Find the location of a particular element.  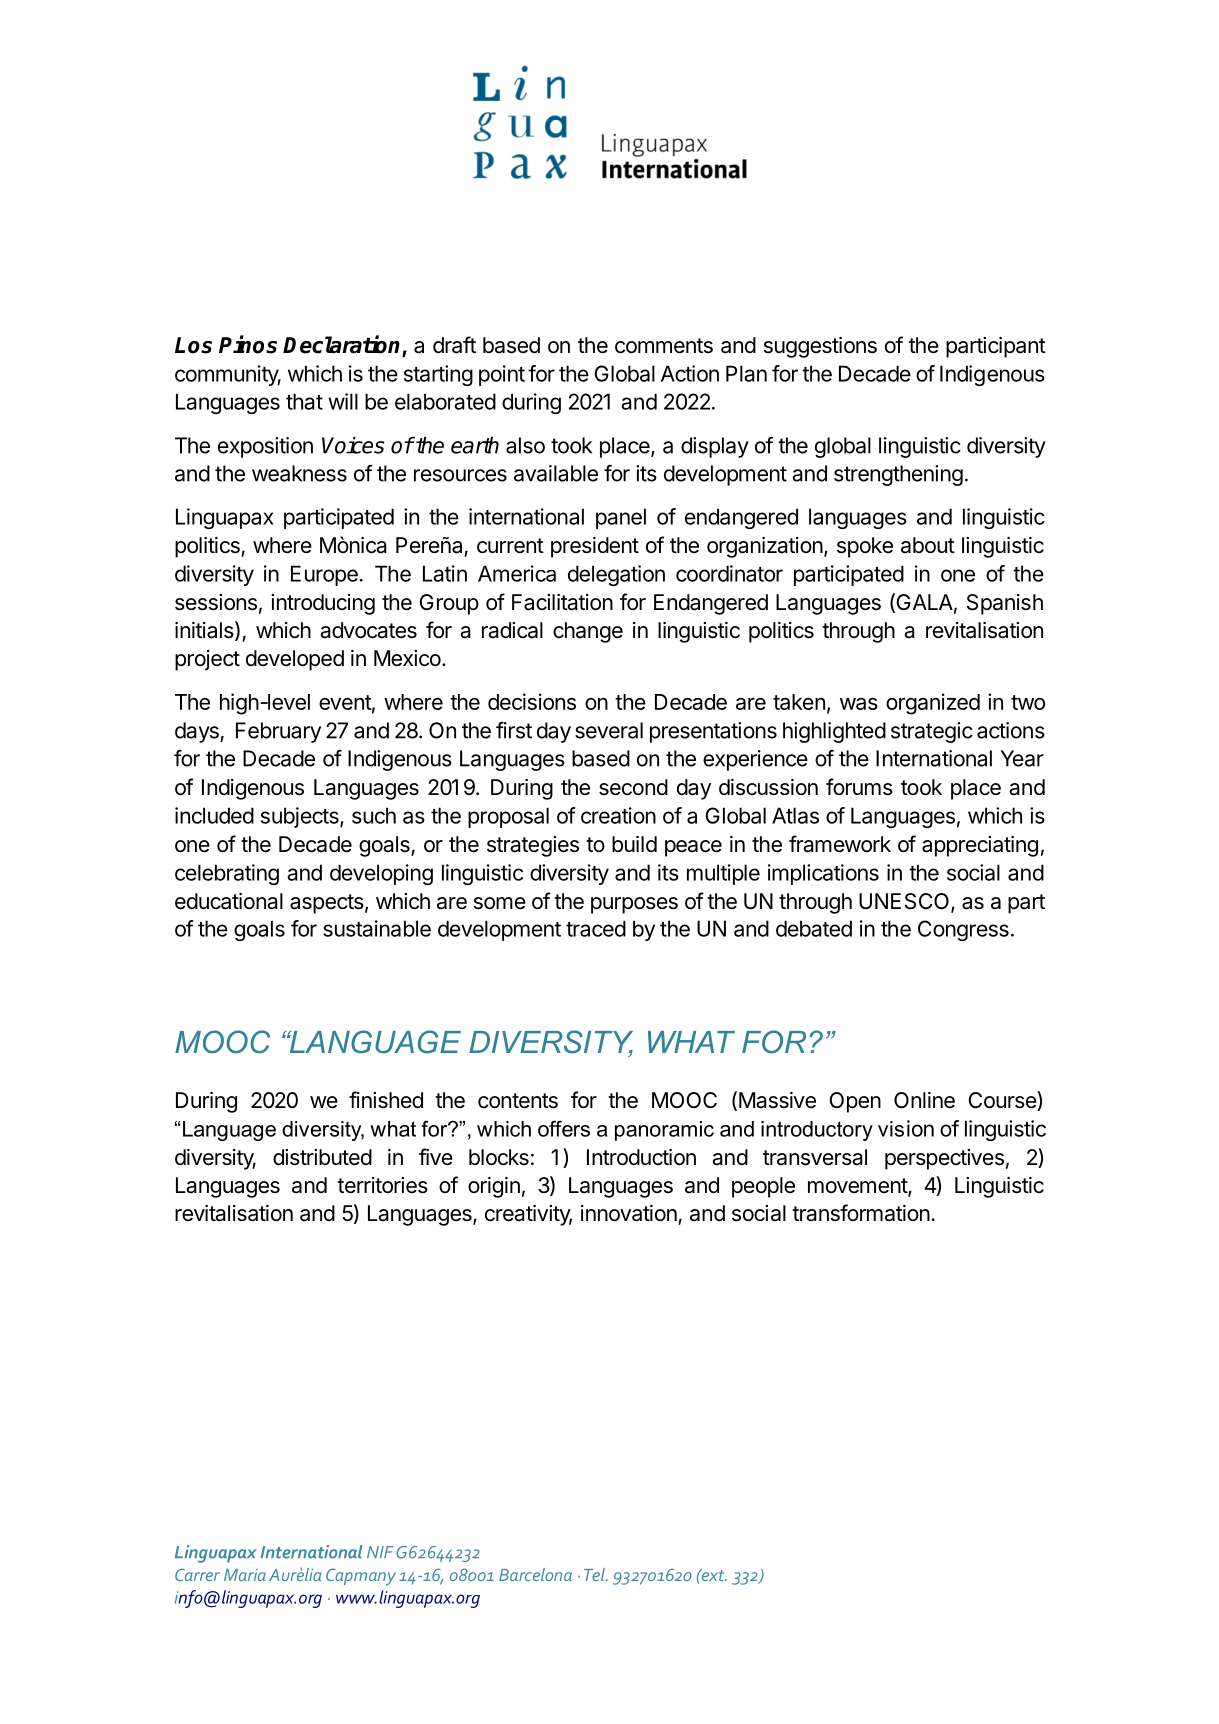

Maria is located at coordinates (245, 1575).
